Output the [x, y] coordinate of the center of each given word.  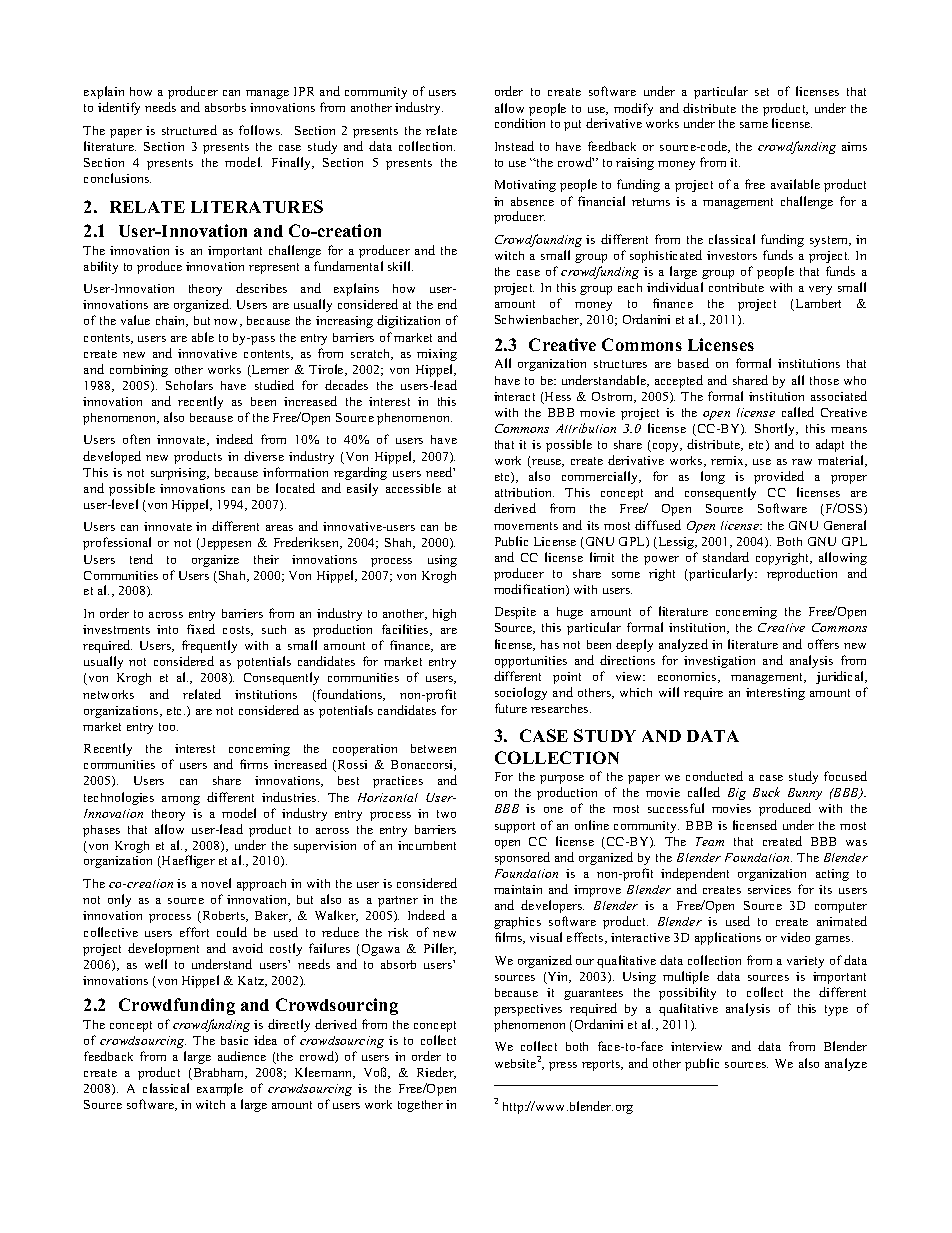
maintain [518, 889]
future [511, 708]
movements [526, 526]
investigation [719, 662]
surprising [179, 474]
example [220, 1089]
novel [216, 883]
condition [520, 123]
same [754, 125]
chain [172, 321]
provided [779, 477]
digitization [408, 321]
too [168, 727]
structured [189, 130]
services [769, 889]
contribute [736, 287]
